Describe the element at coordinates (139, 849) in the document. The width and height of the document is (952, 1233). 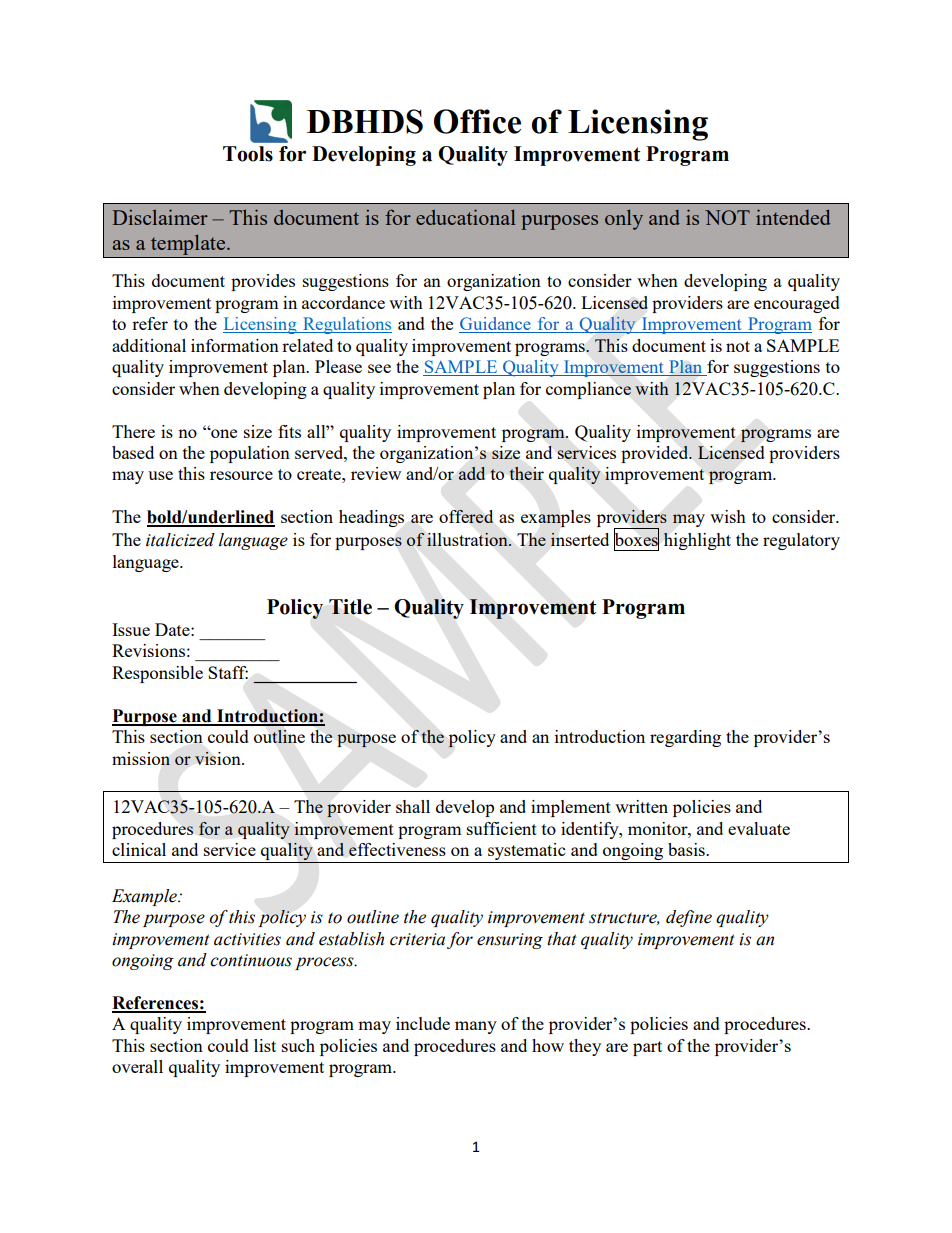
I see `clinical` at that location.
